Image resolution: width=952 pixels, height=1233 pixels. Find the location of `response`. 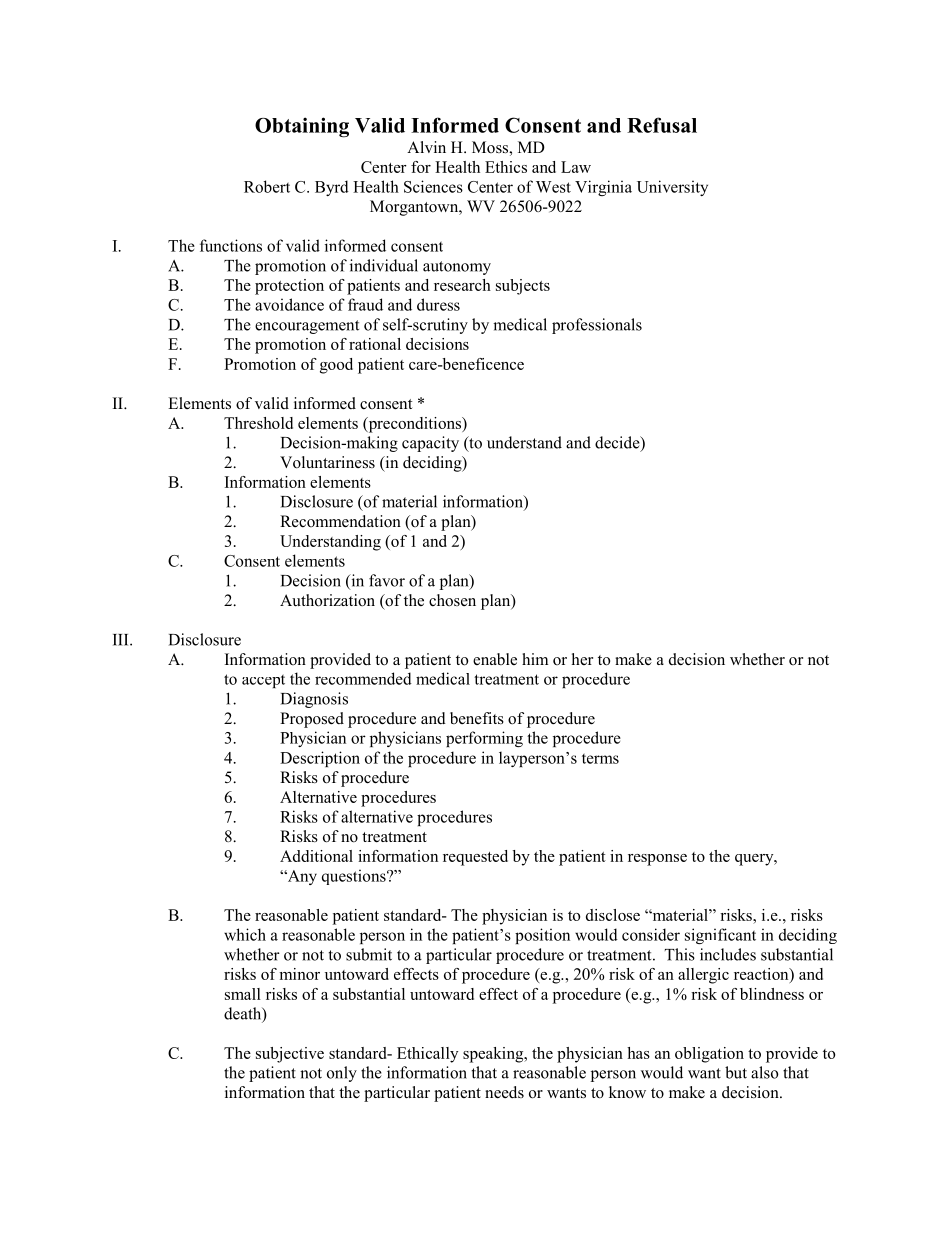

response is located at coordinates (657, 860).
